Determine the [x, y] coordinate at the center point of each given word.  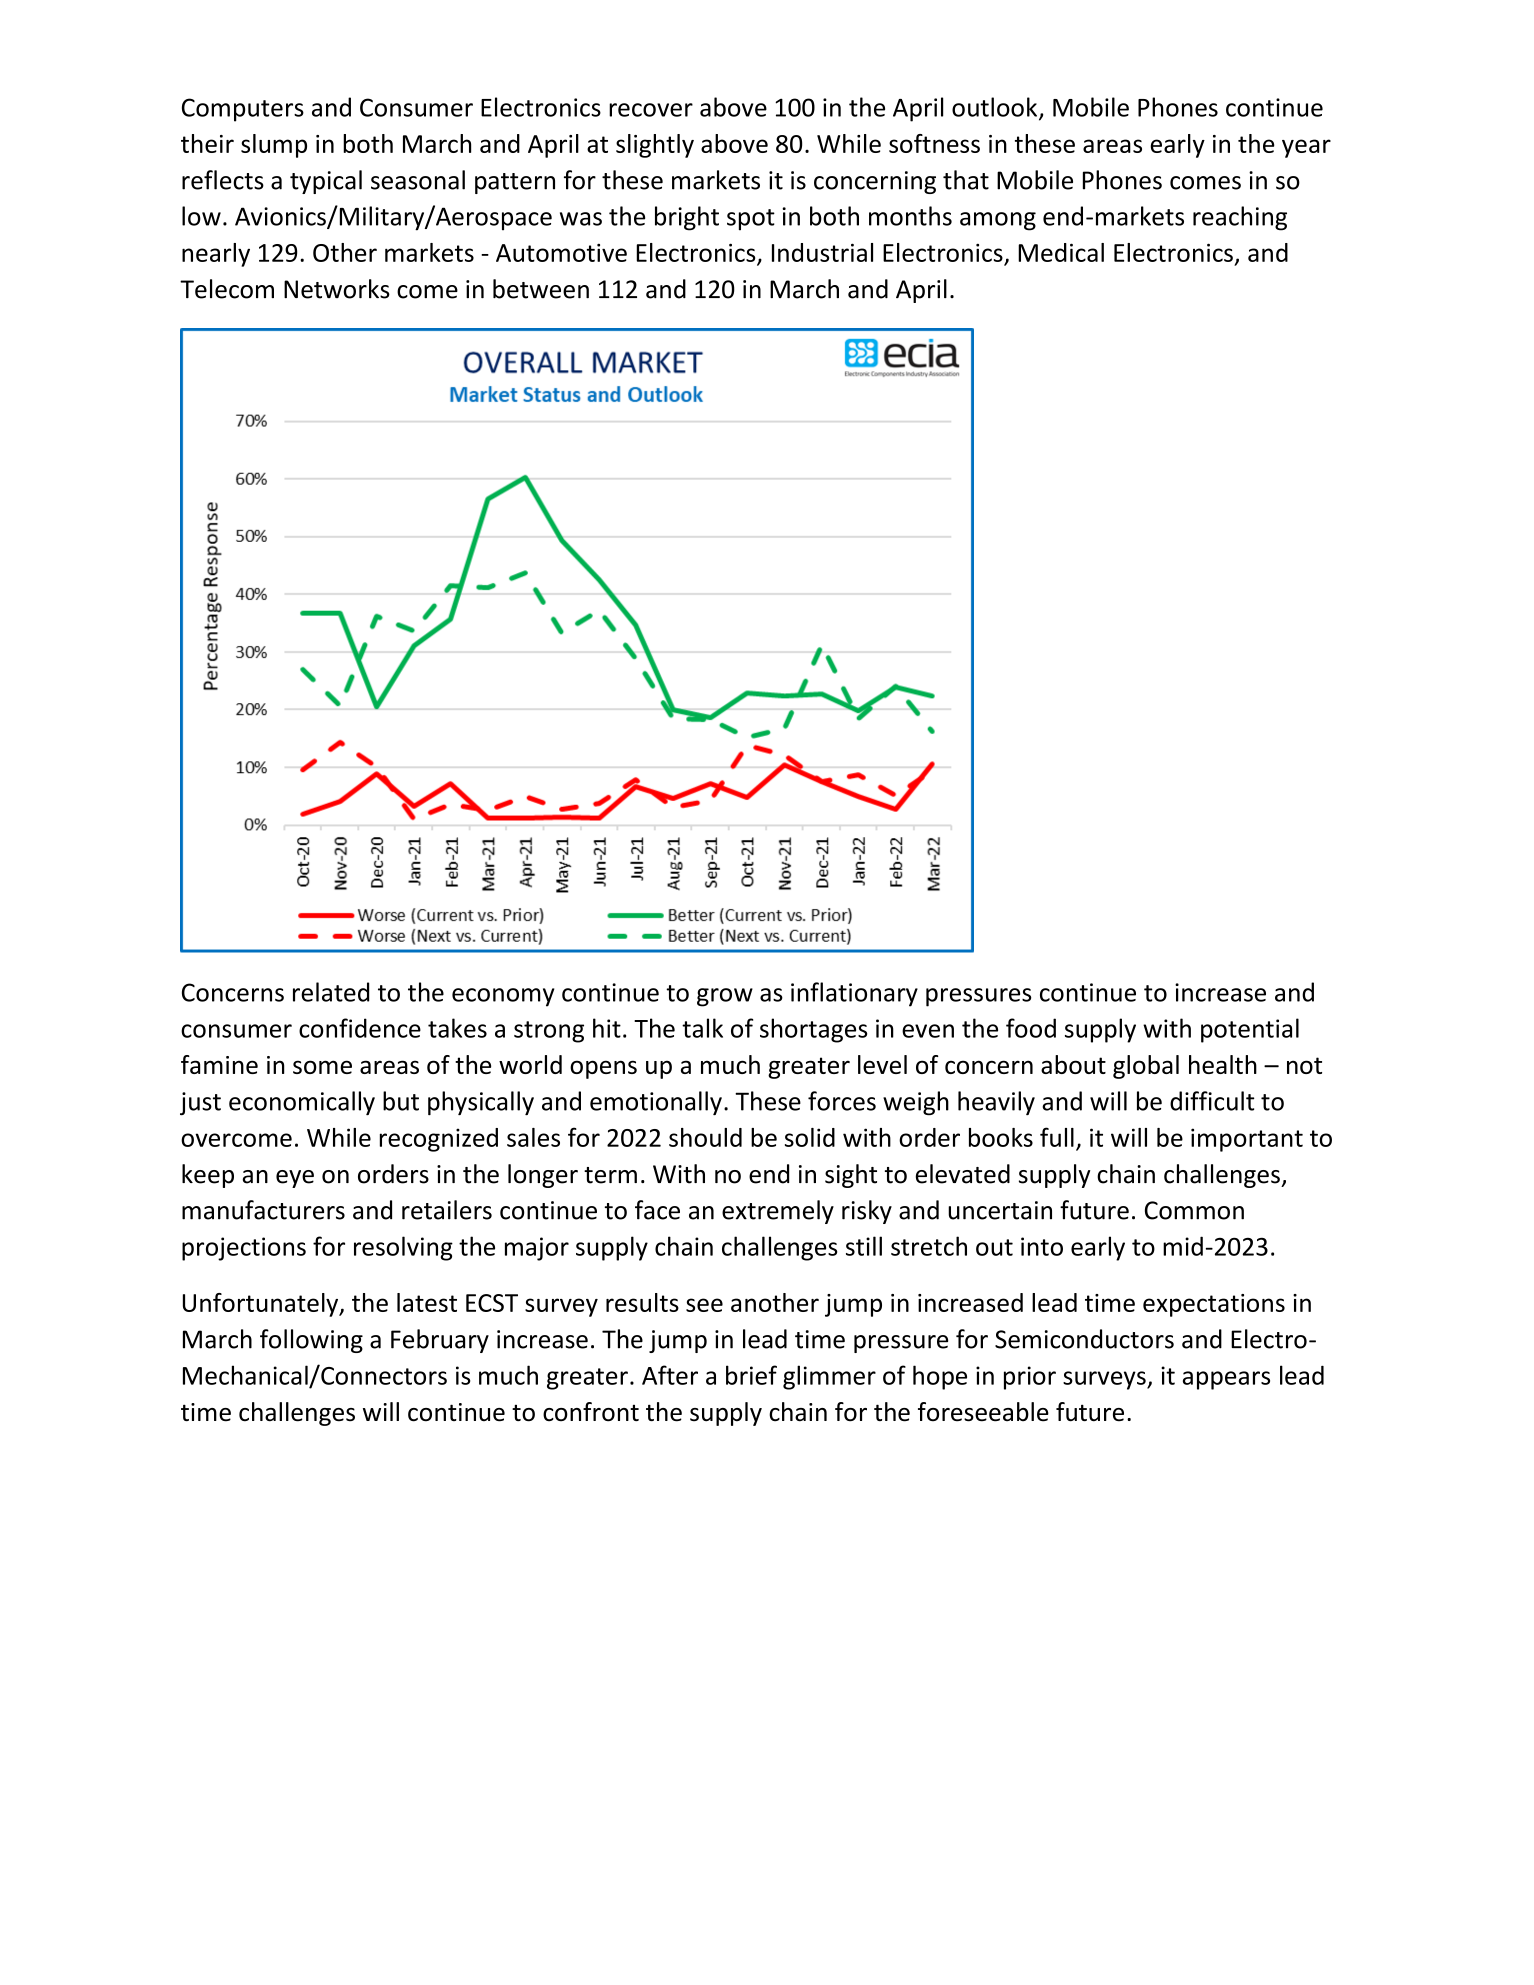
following [311, 1341]
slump [274, 146]
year [1306, 148]
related [331, 992]
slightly [655, 146]
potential [1250, 1030]
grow [725, 997]
